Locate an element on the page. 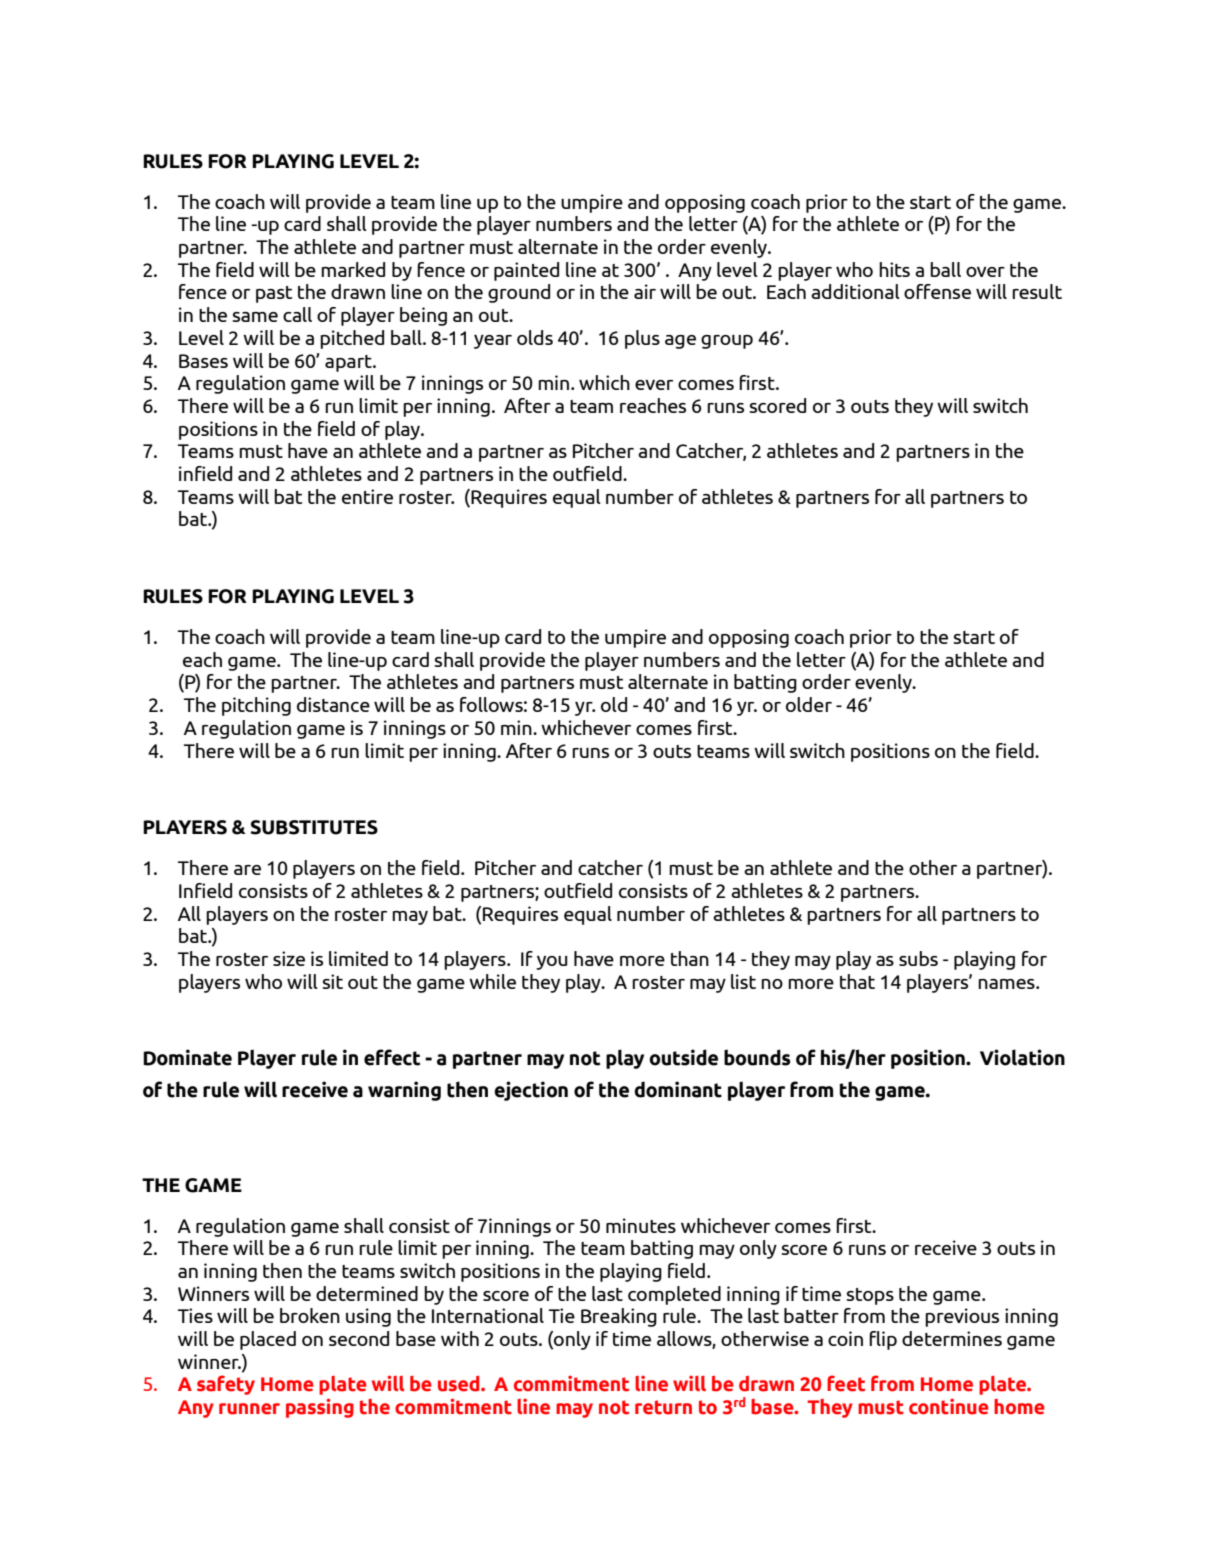 Image resolution: width=1210 pixels, height=1565 pixels. call is located at coordinates (297, 314).
